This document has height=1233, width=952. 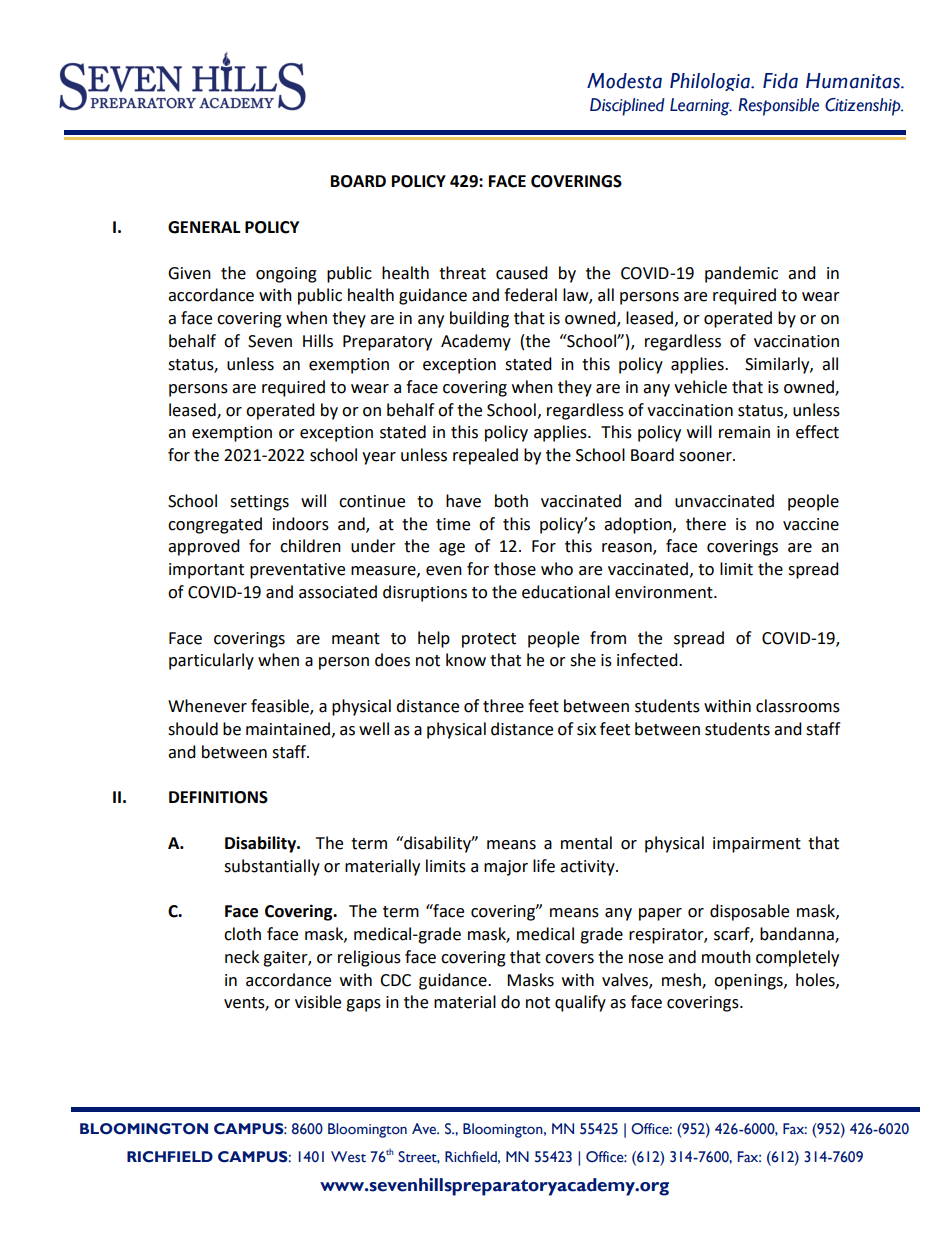 I want to click on openings, so click(x=749, y=982).
